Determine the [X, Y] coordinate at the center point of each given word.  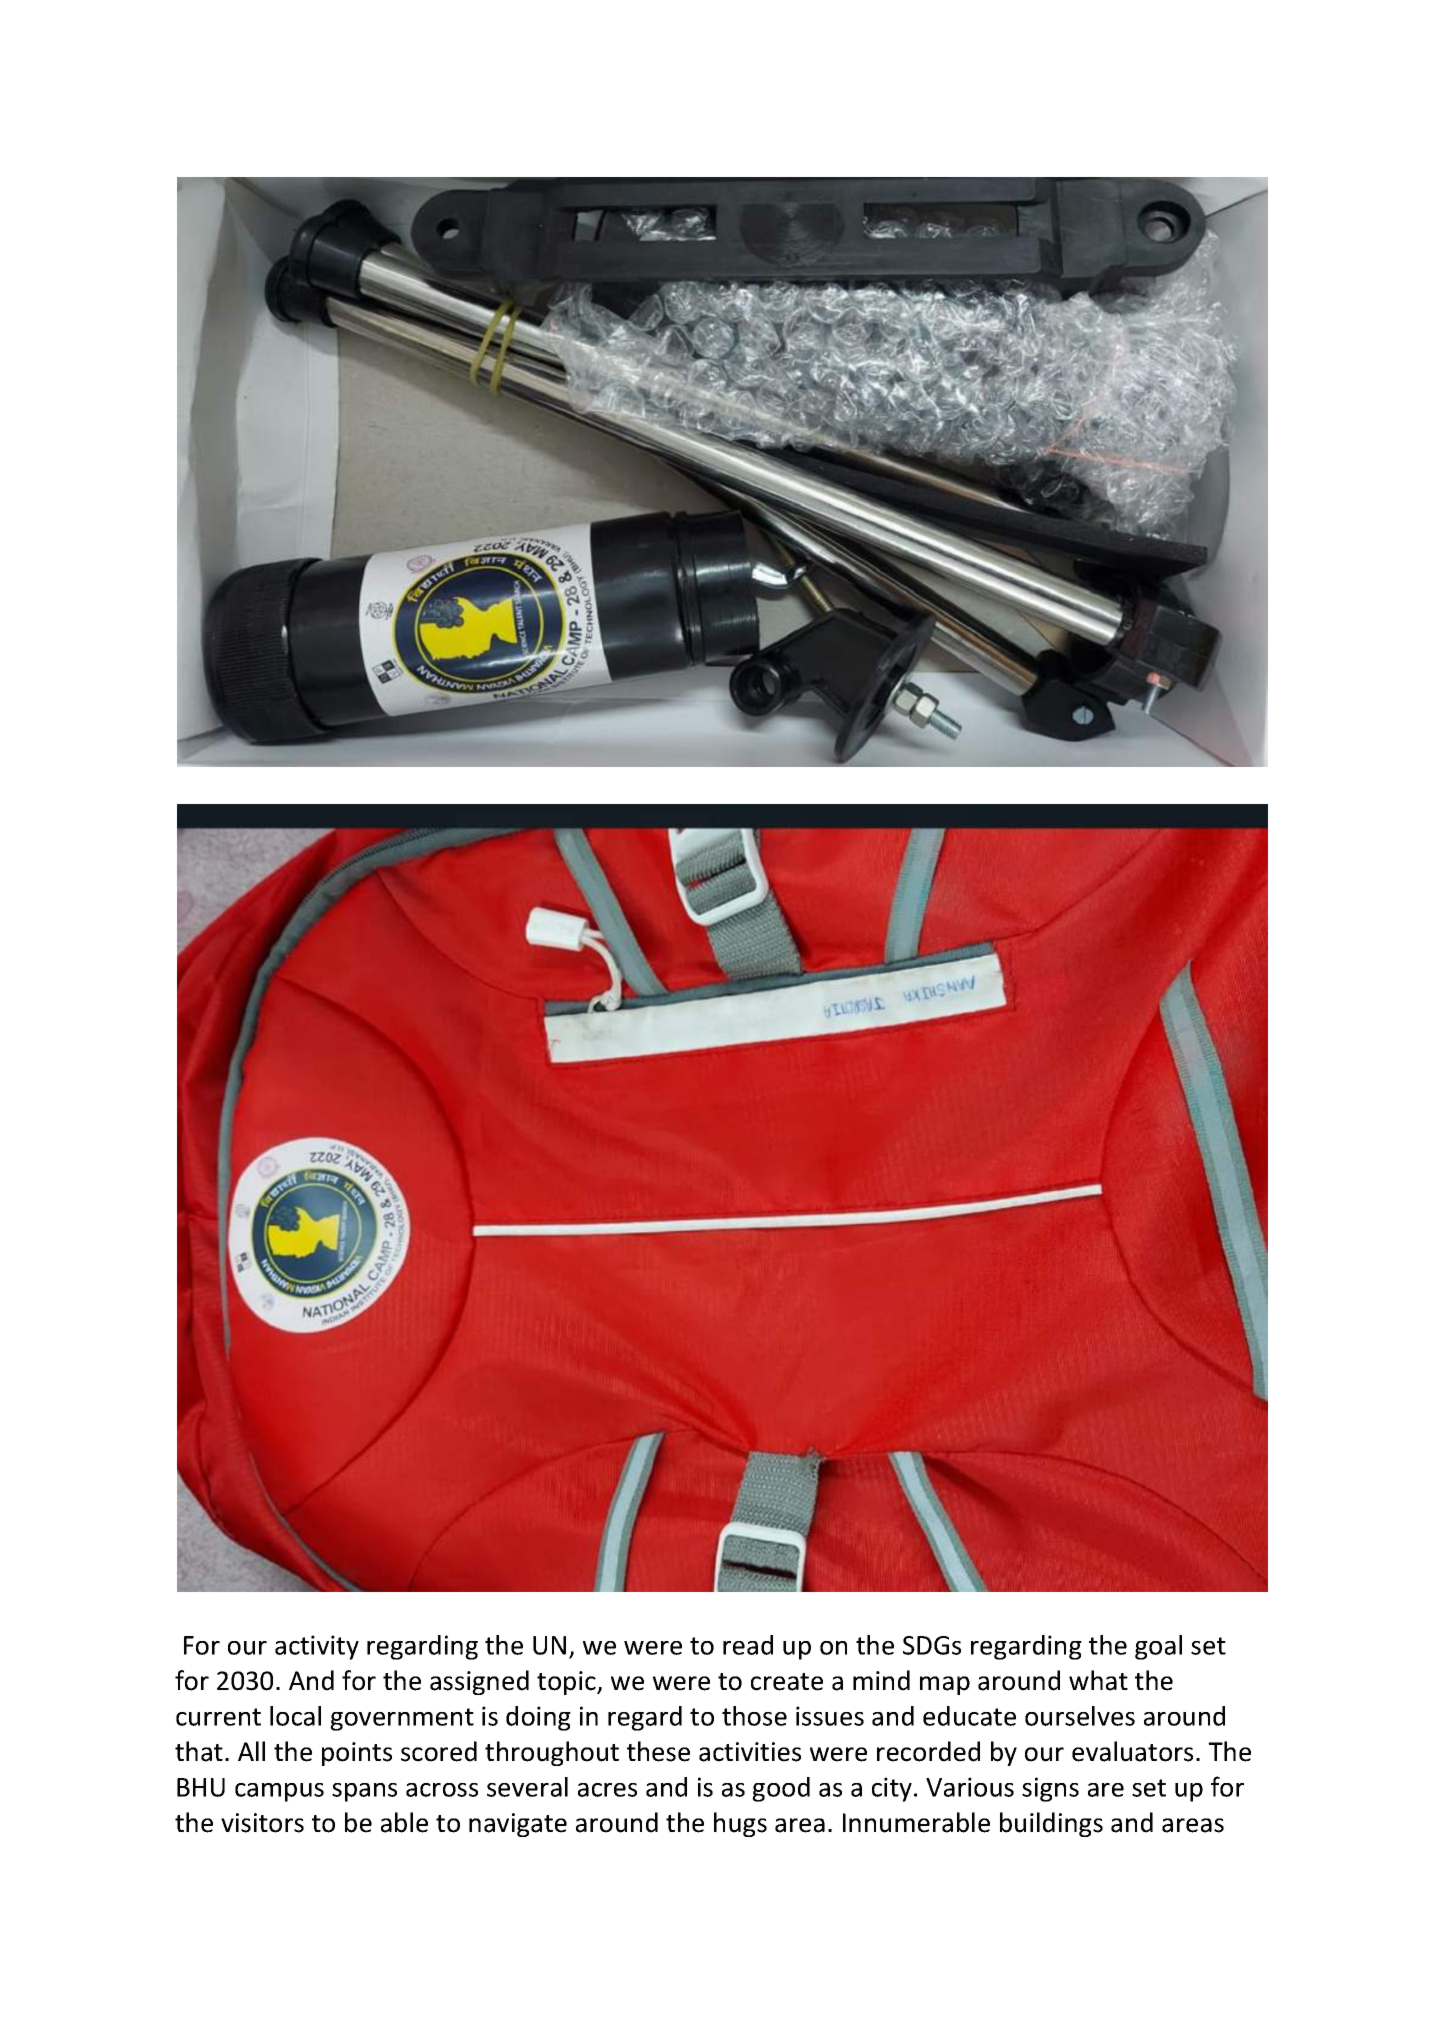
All [251, 1751]
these [658, 1751]
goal [1158, 1647]
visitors [262, 1823]
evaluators [1132, 1751]
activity [317, 1647]
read [748, 1645]
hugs [740, 1824]
